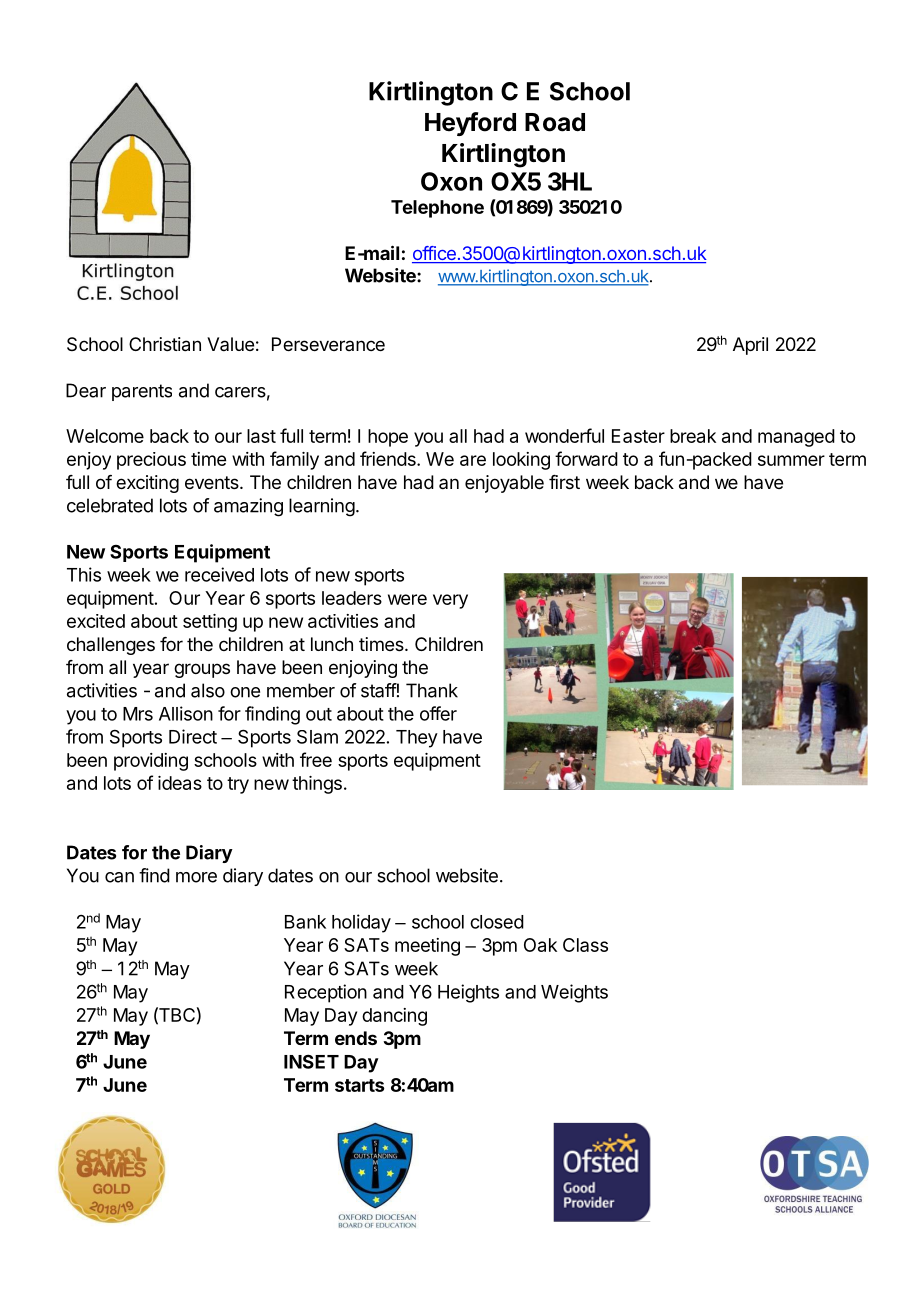 The height and width of the page is (1308, 924). Describe the element at coordinates (151, 762) in the page. I see `providing` at that location.
